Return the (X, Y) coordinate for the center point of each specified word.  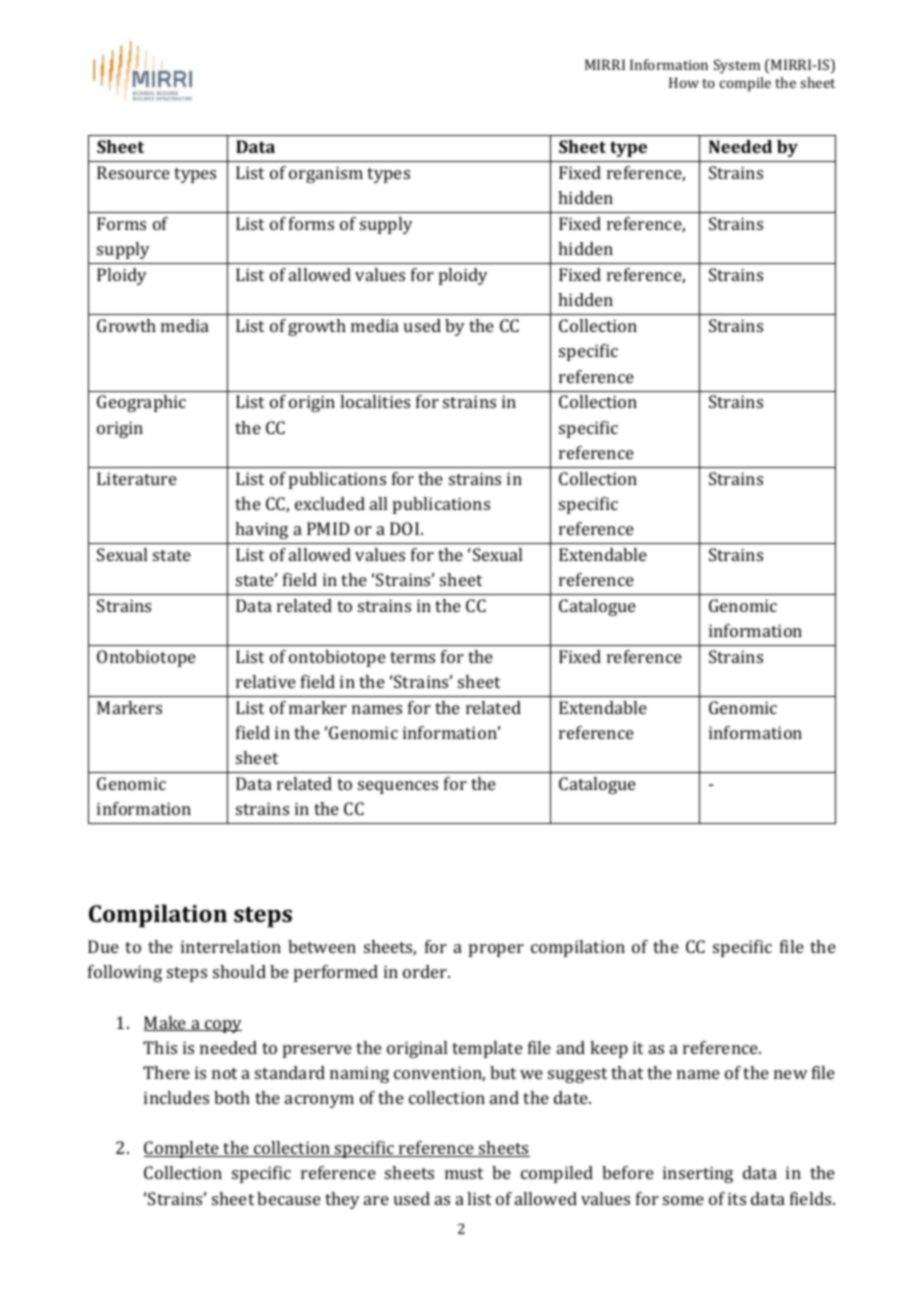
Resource (133, 172)
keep (609, 1049)
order (426, 971)
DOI (406, 528)
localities (375, 401)
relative (266, 681)
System (737, 66)
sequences (398, 787)
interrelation (231, 946)
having (261, 530)
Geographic (141, 403)
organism (326, 174)
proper (496, 950)
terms (412, 657)
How (684, 82)
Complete (182, 1149)
